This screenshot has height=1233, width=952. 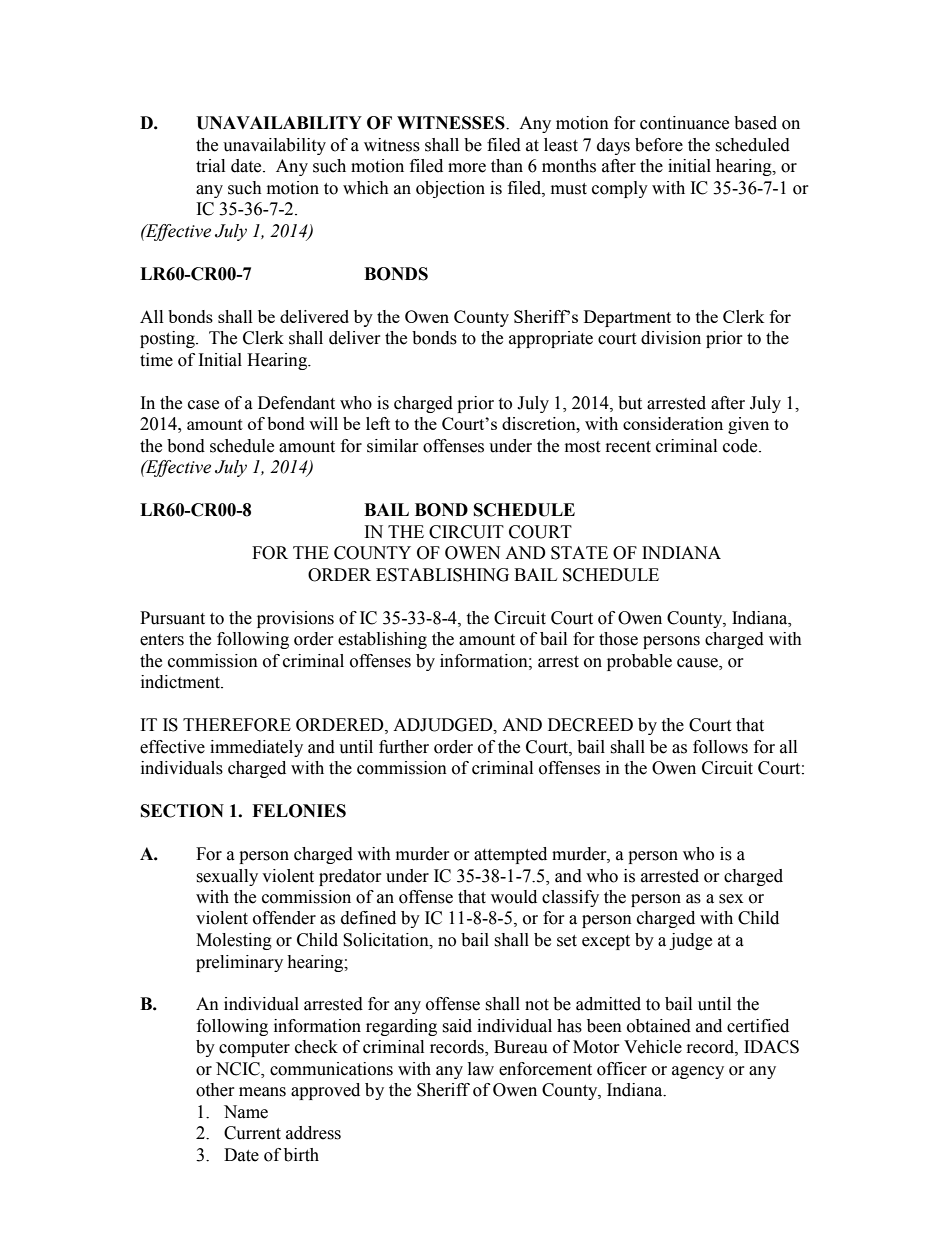 What do you see at coordinates (659, 145) in the screenshot?
I see `before` at bounding box center [659, 145].
